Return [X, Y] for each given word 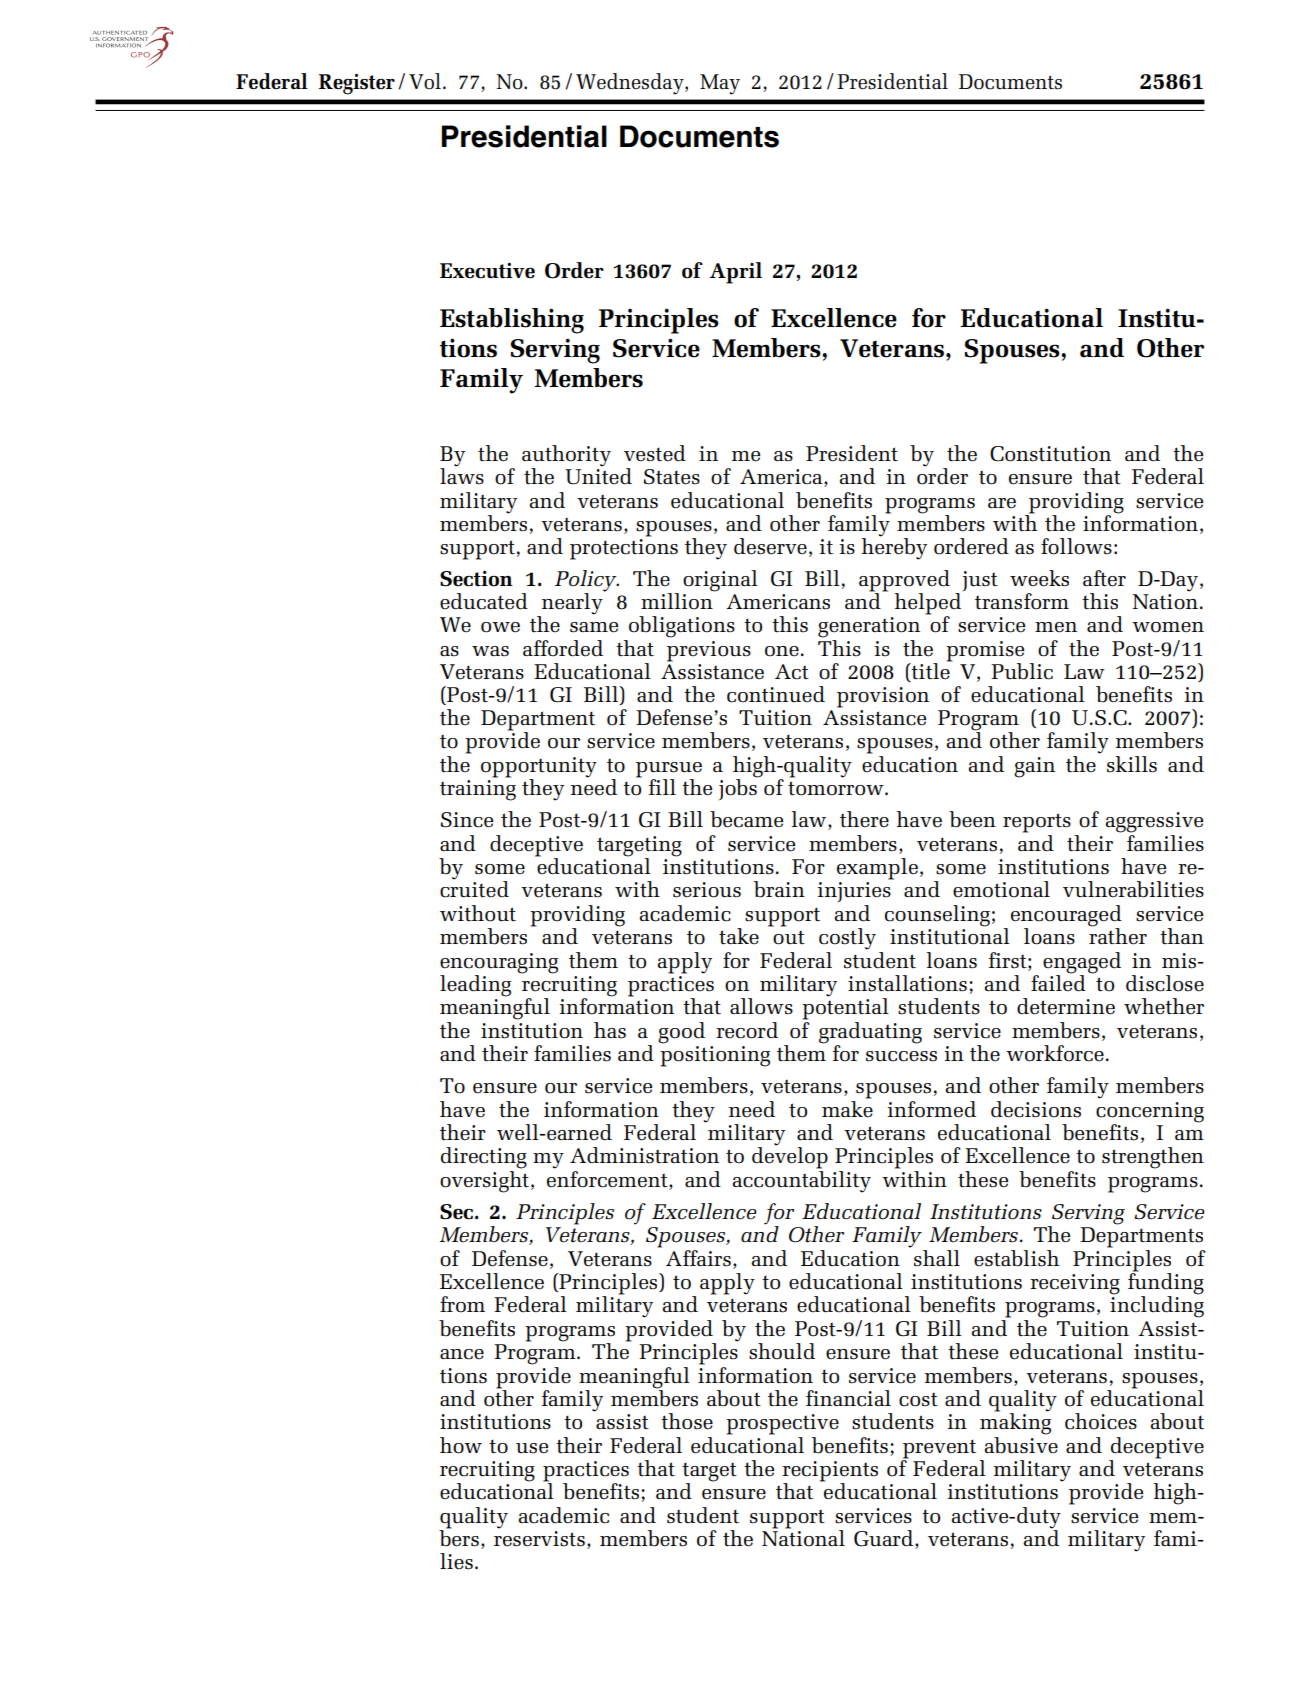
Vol [425, 81]
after [1104, 578]
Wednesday [631, 84]
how [461, 1445]
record [747, 1030]
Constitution [1050, 454]
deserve [770, 546]
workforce [1055, 1053]
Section [476, 579]
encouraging [499, 963]
